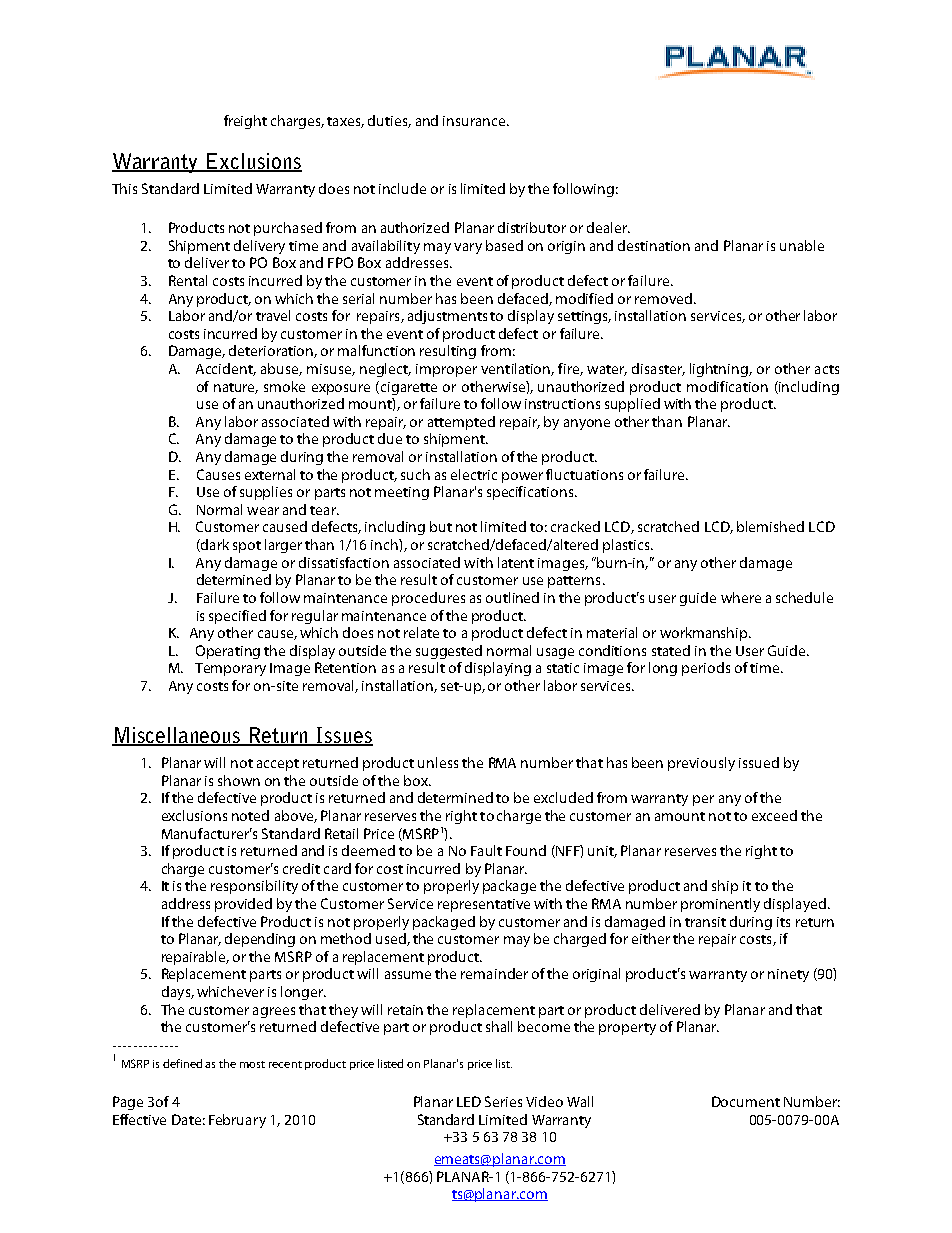 The height and width of the page is (1233, 952). I want to click on insurance, so click(475, 121).
